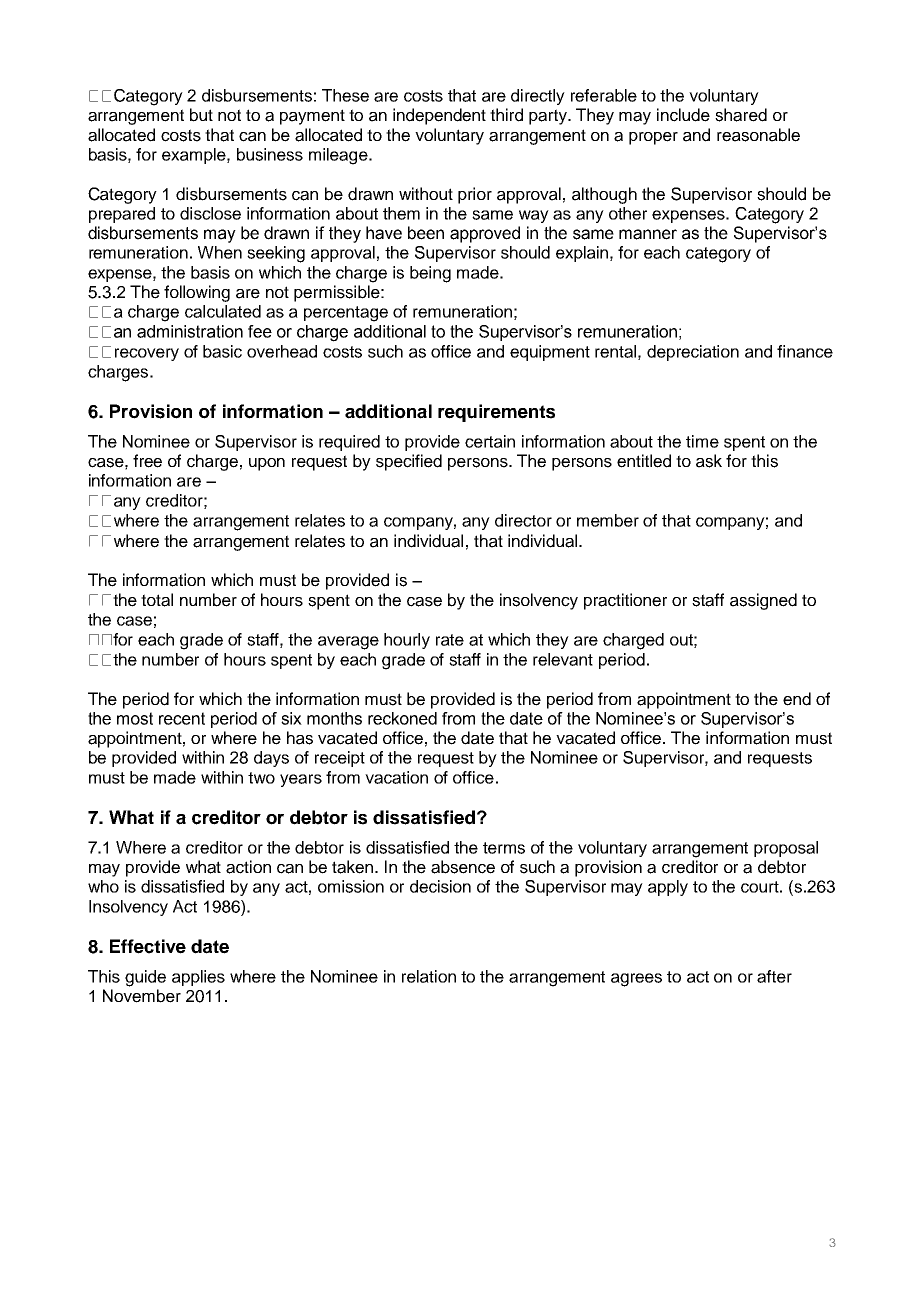  Describe the element at coordinates (396, 777) in the image. I see `vacation` at that location.
